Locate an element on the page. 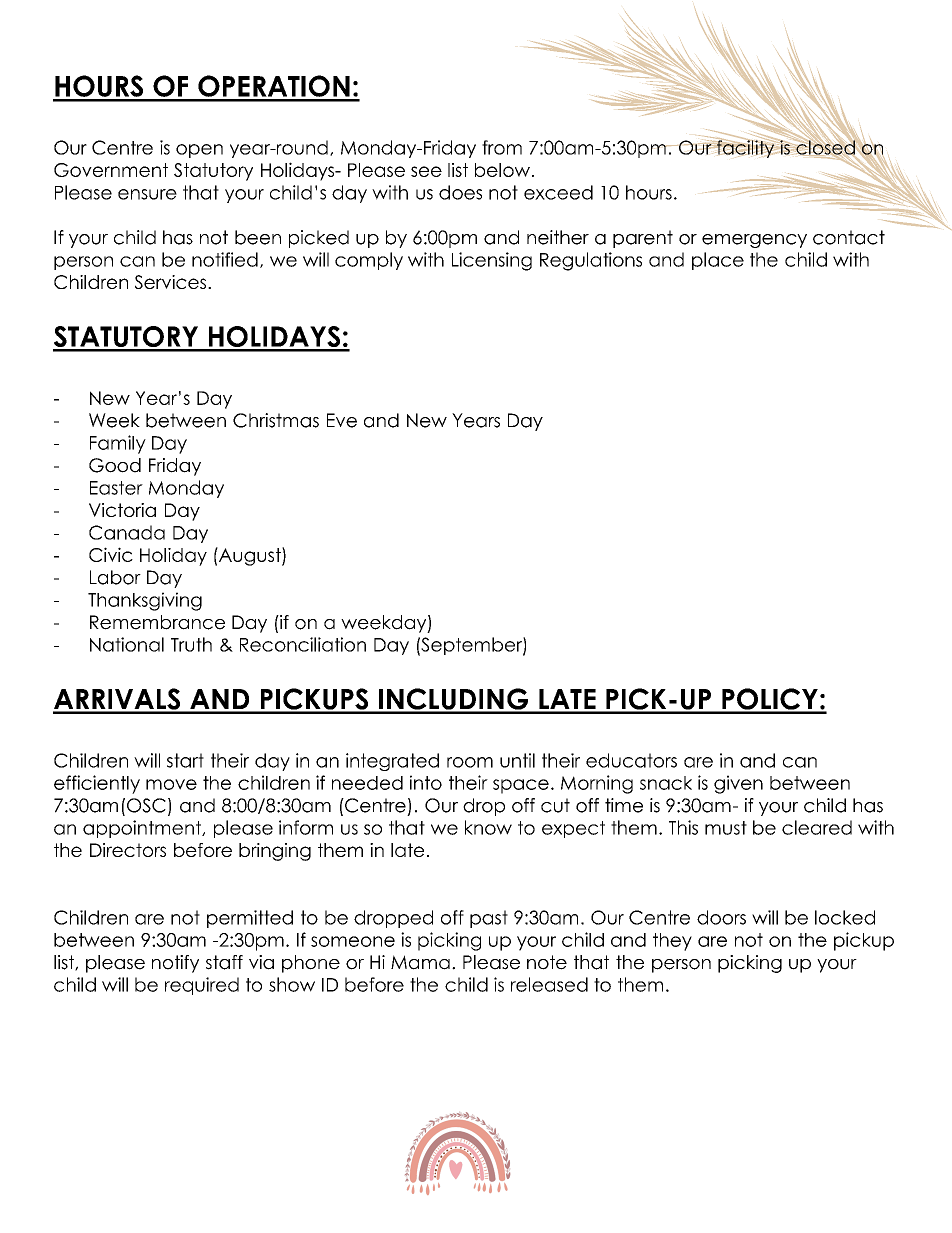 The image size is (952, 1233). start is located at coordinates (185, 760).
